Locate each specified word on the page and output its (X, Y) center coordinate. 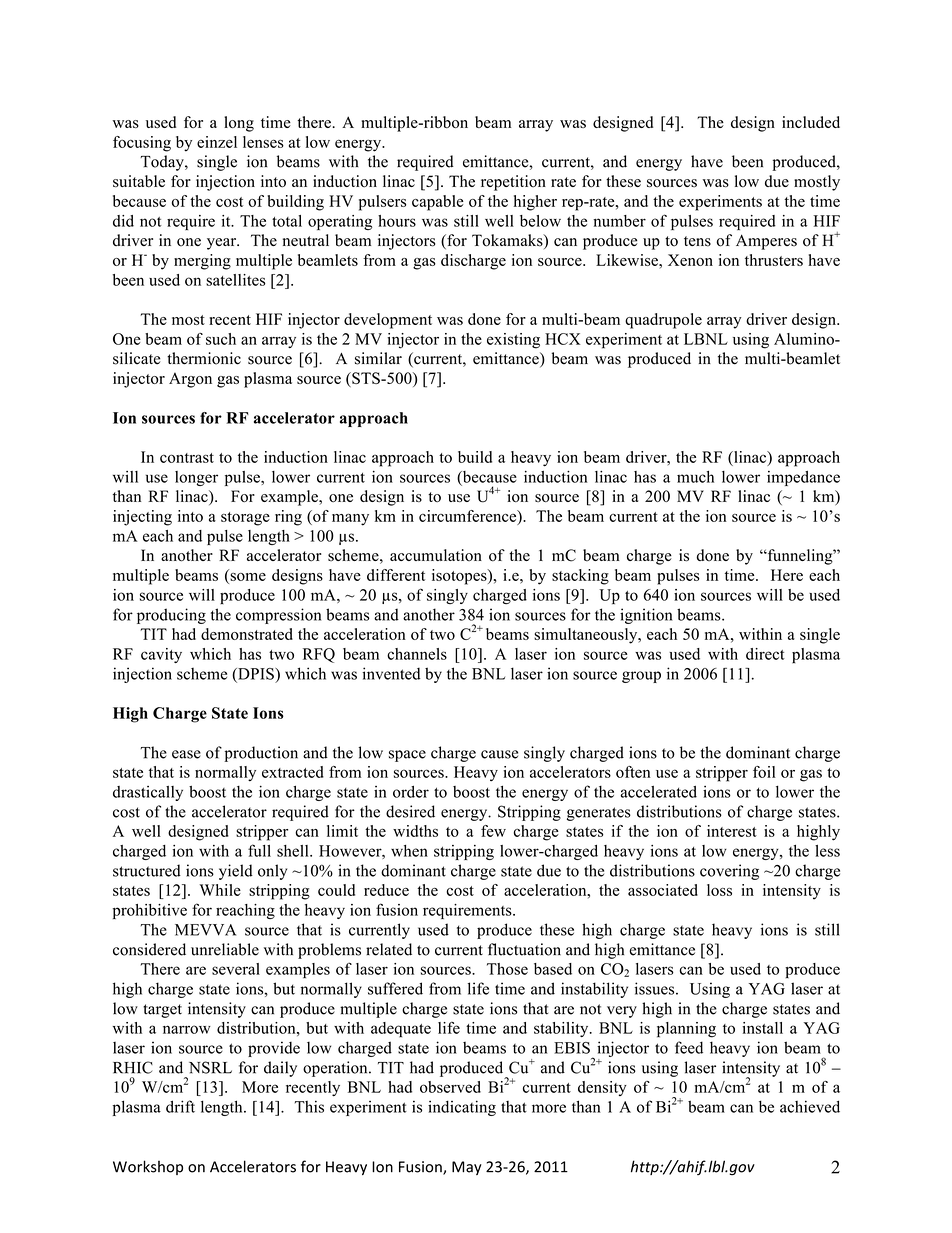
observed (450, 1087)
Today (163, 163)
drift (180, 1106)
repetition (513, 183)
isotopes (460, 577)
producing (171, 616)
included (811, 122)
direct (765, 654)
